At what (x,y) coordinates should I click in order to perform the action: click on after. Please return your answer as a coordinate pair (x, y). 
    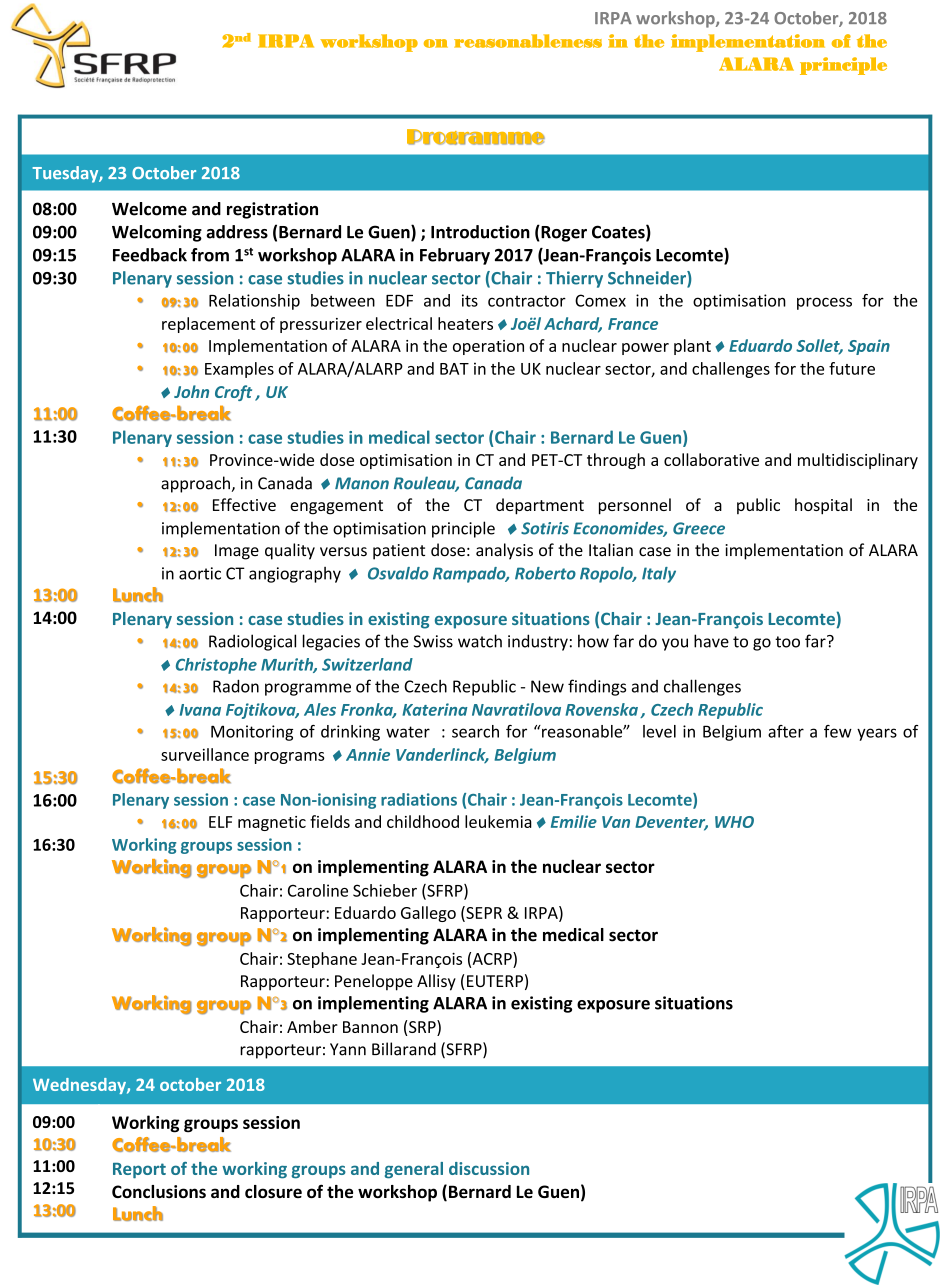
    Looking at the image, I should click on (786, 731).
